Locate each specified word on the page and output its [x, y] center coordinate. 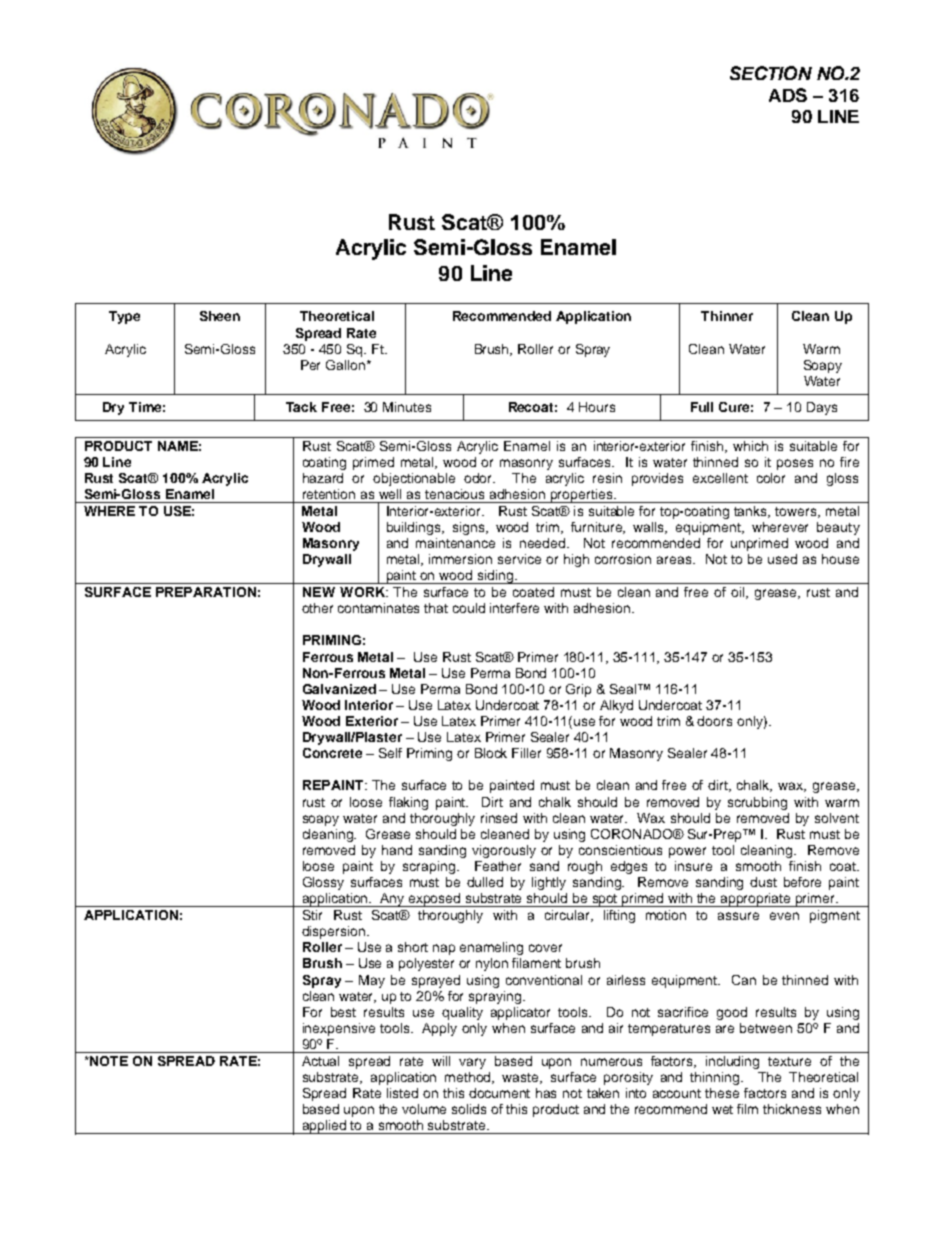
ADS [788, 95]
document [499, 1093]
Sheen [220, 316]
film [747, 1109]
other [317, 608]
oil [739, 593]
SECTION [771, 73]
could [469, 608]
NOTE [108, 1061]
